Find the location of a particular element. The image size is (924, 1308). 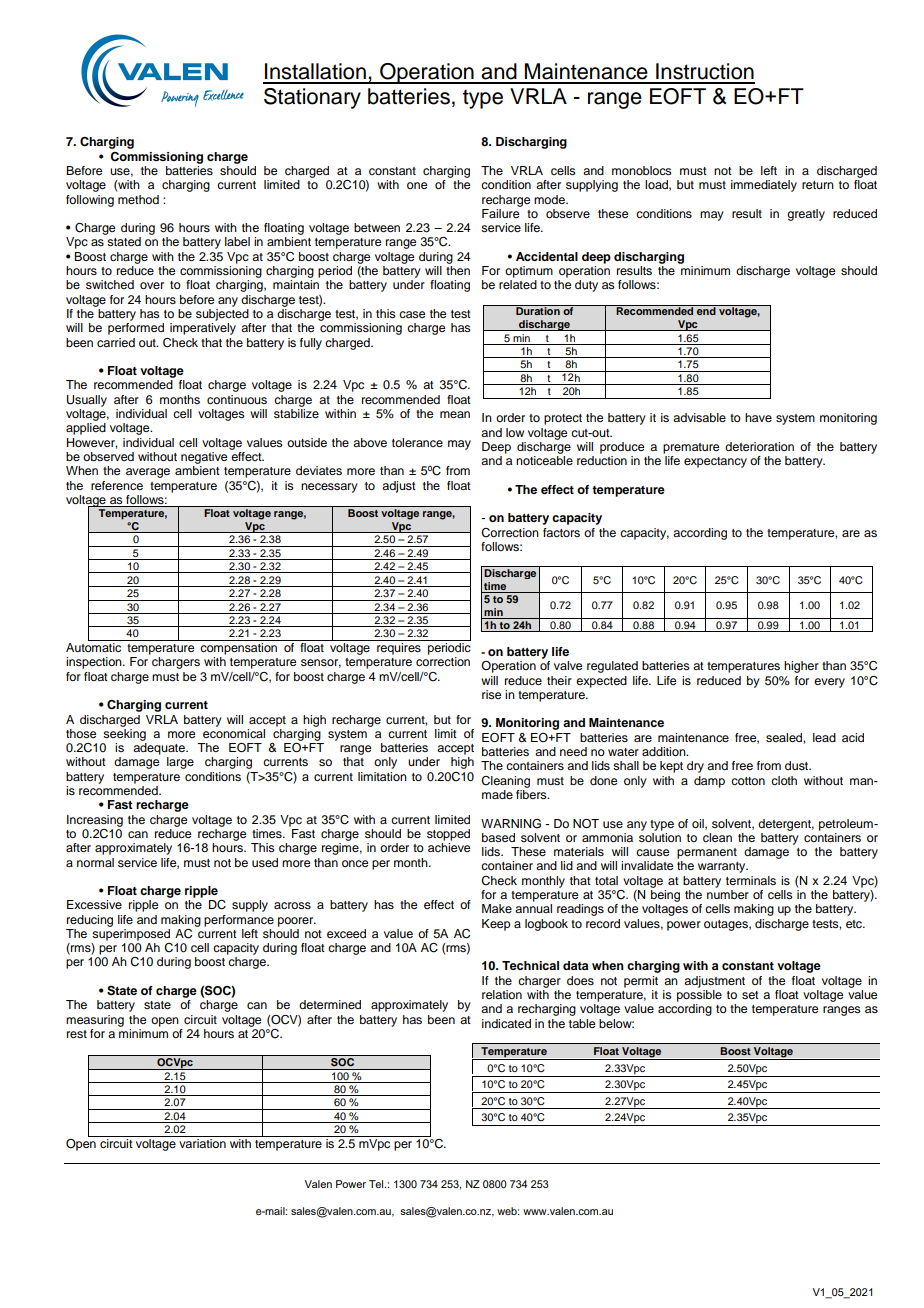

have is located at coordinates (758, 417).
